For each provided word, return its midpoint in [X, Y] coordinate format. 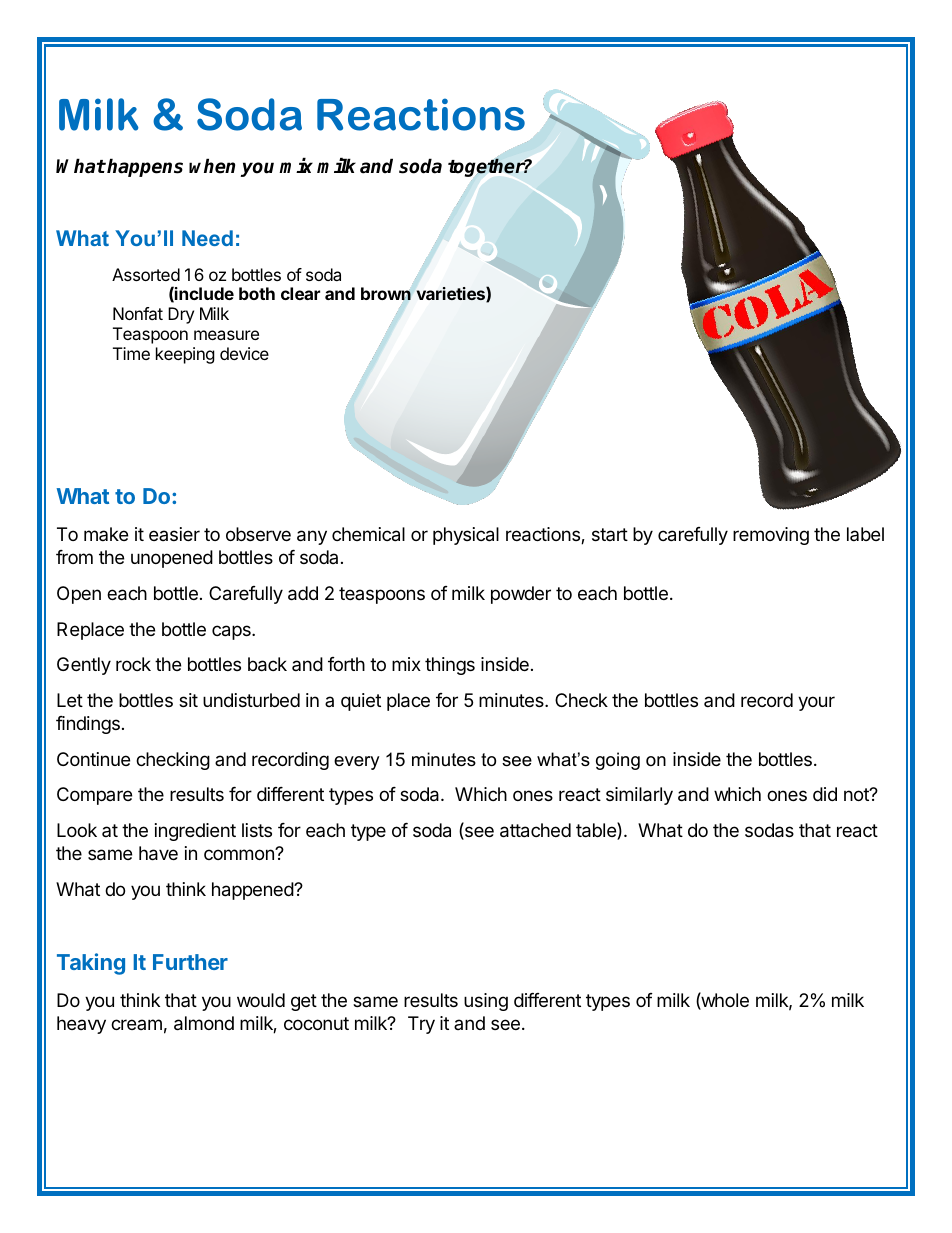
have [158, 853]
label [865, 534]
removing [771, 536]
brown [386, 294]
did [825, 794]
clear [300, 293]
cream [136, 1024]
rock [133, 664]
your [816, 703]
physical [466, 536]
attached [535, 830]
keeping [185, 355]
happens [145, 167]
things [450, 666]
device [244, 353]
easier [174, 534]
